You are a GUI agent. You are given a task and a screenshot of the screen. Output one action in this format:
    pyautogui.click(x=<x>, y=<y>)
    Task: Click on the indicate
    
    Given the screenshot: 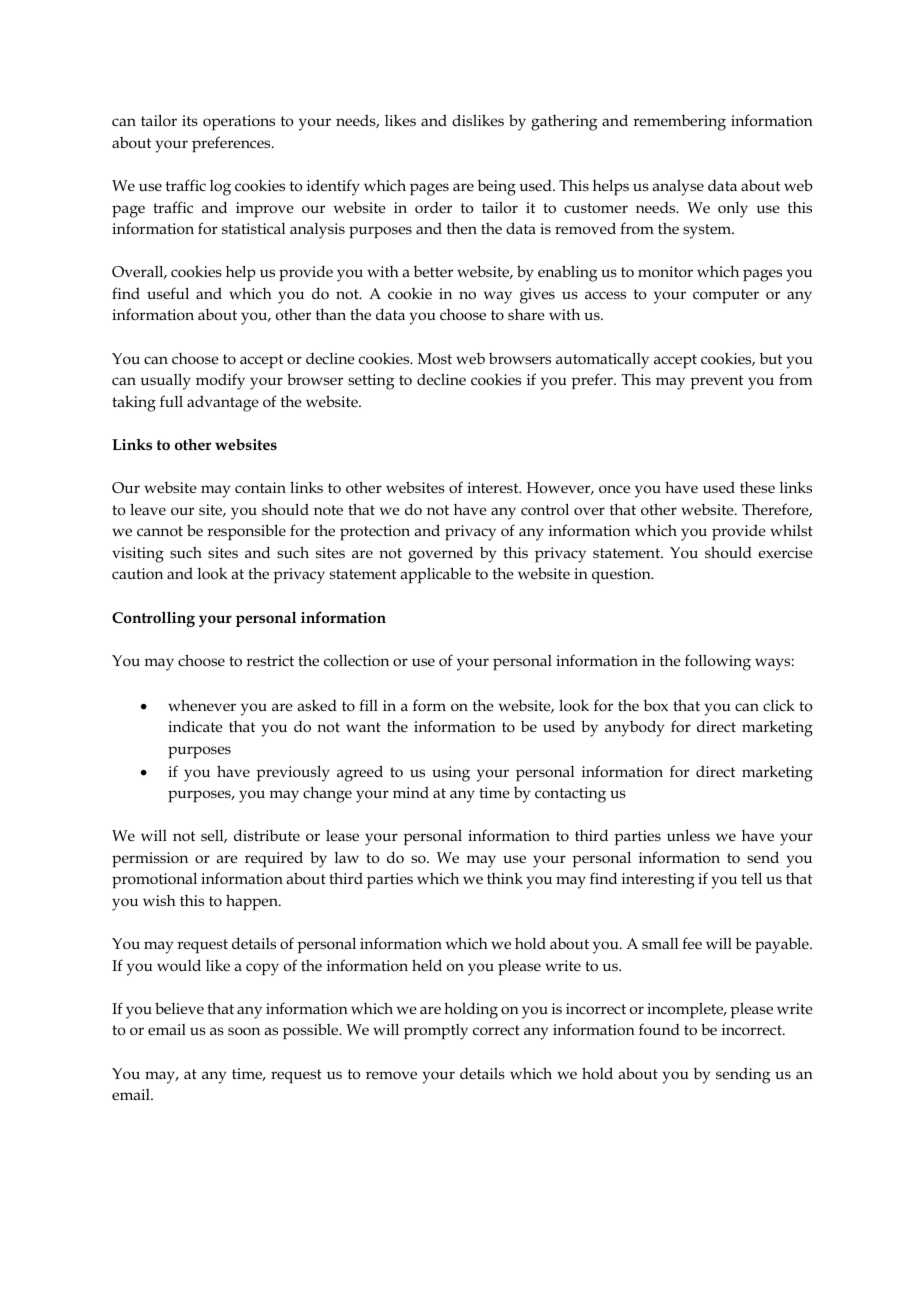 What is the action you would take?
    pyautogui.click(x=195, y=726)
